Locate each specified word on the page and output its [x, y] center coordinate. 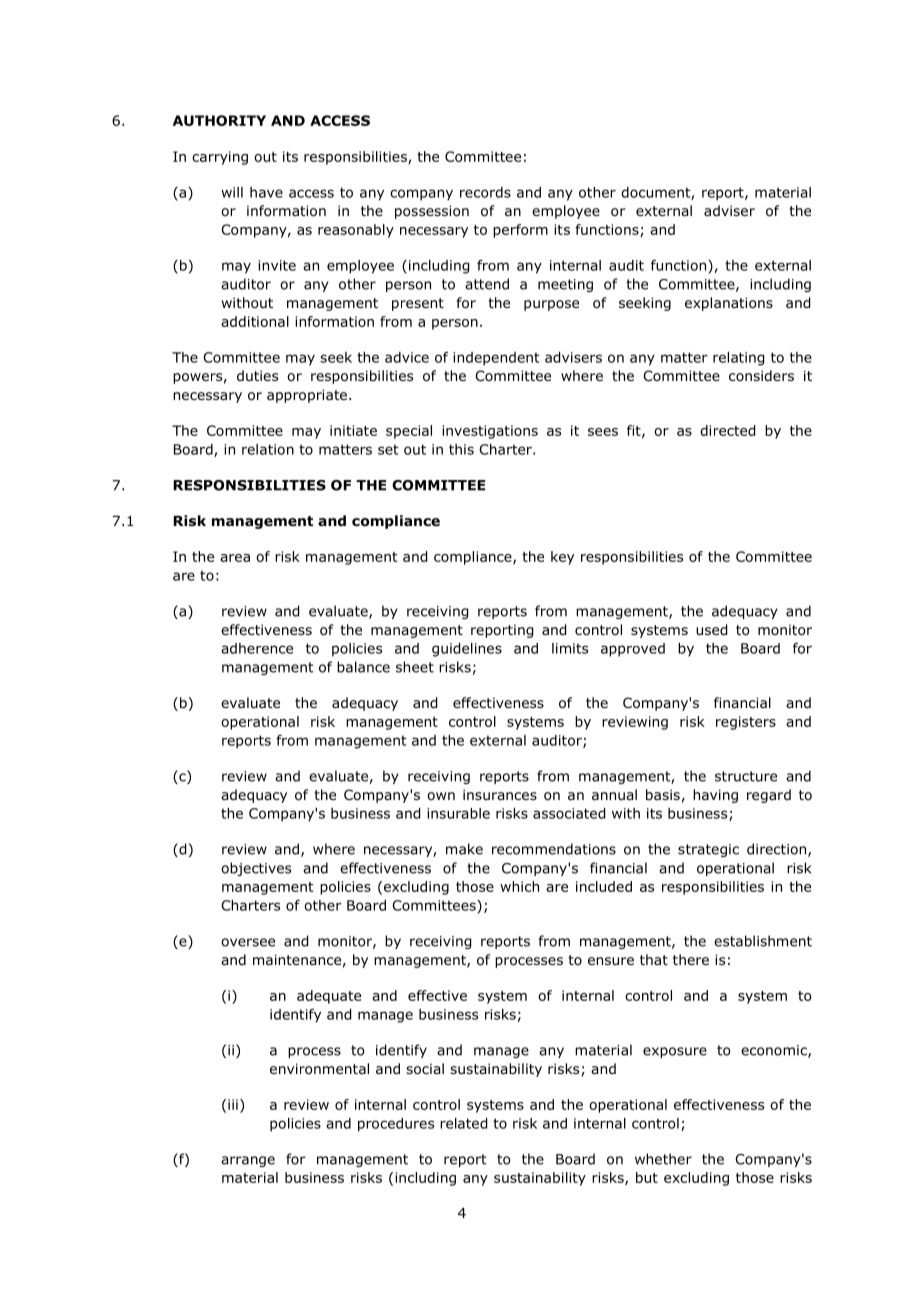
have [266, 192]
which [519, 886]
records [485, 192]
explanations [729, 304]
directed [727, 430]
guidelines [467, 650]
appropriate [307, 396]
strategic [708, 850]
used [711, 630]
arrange [248, 1161]
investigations [490, 432]
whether [663, 1159]
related [463, 1123]
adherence [257, 648]
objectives [256, 869]
